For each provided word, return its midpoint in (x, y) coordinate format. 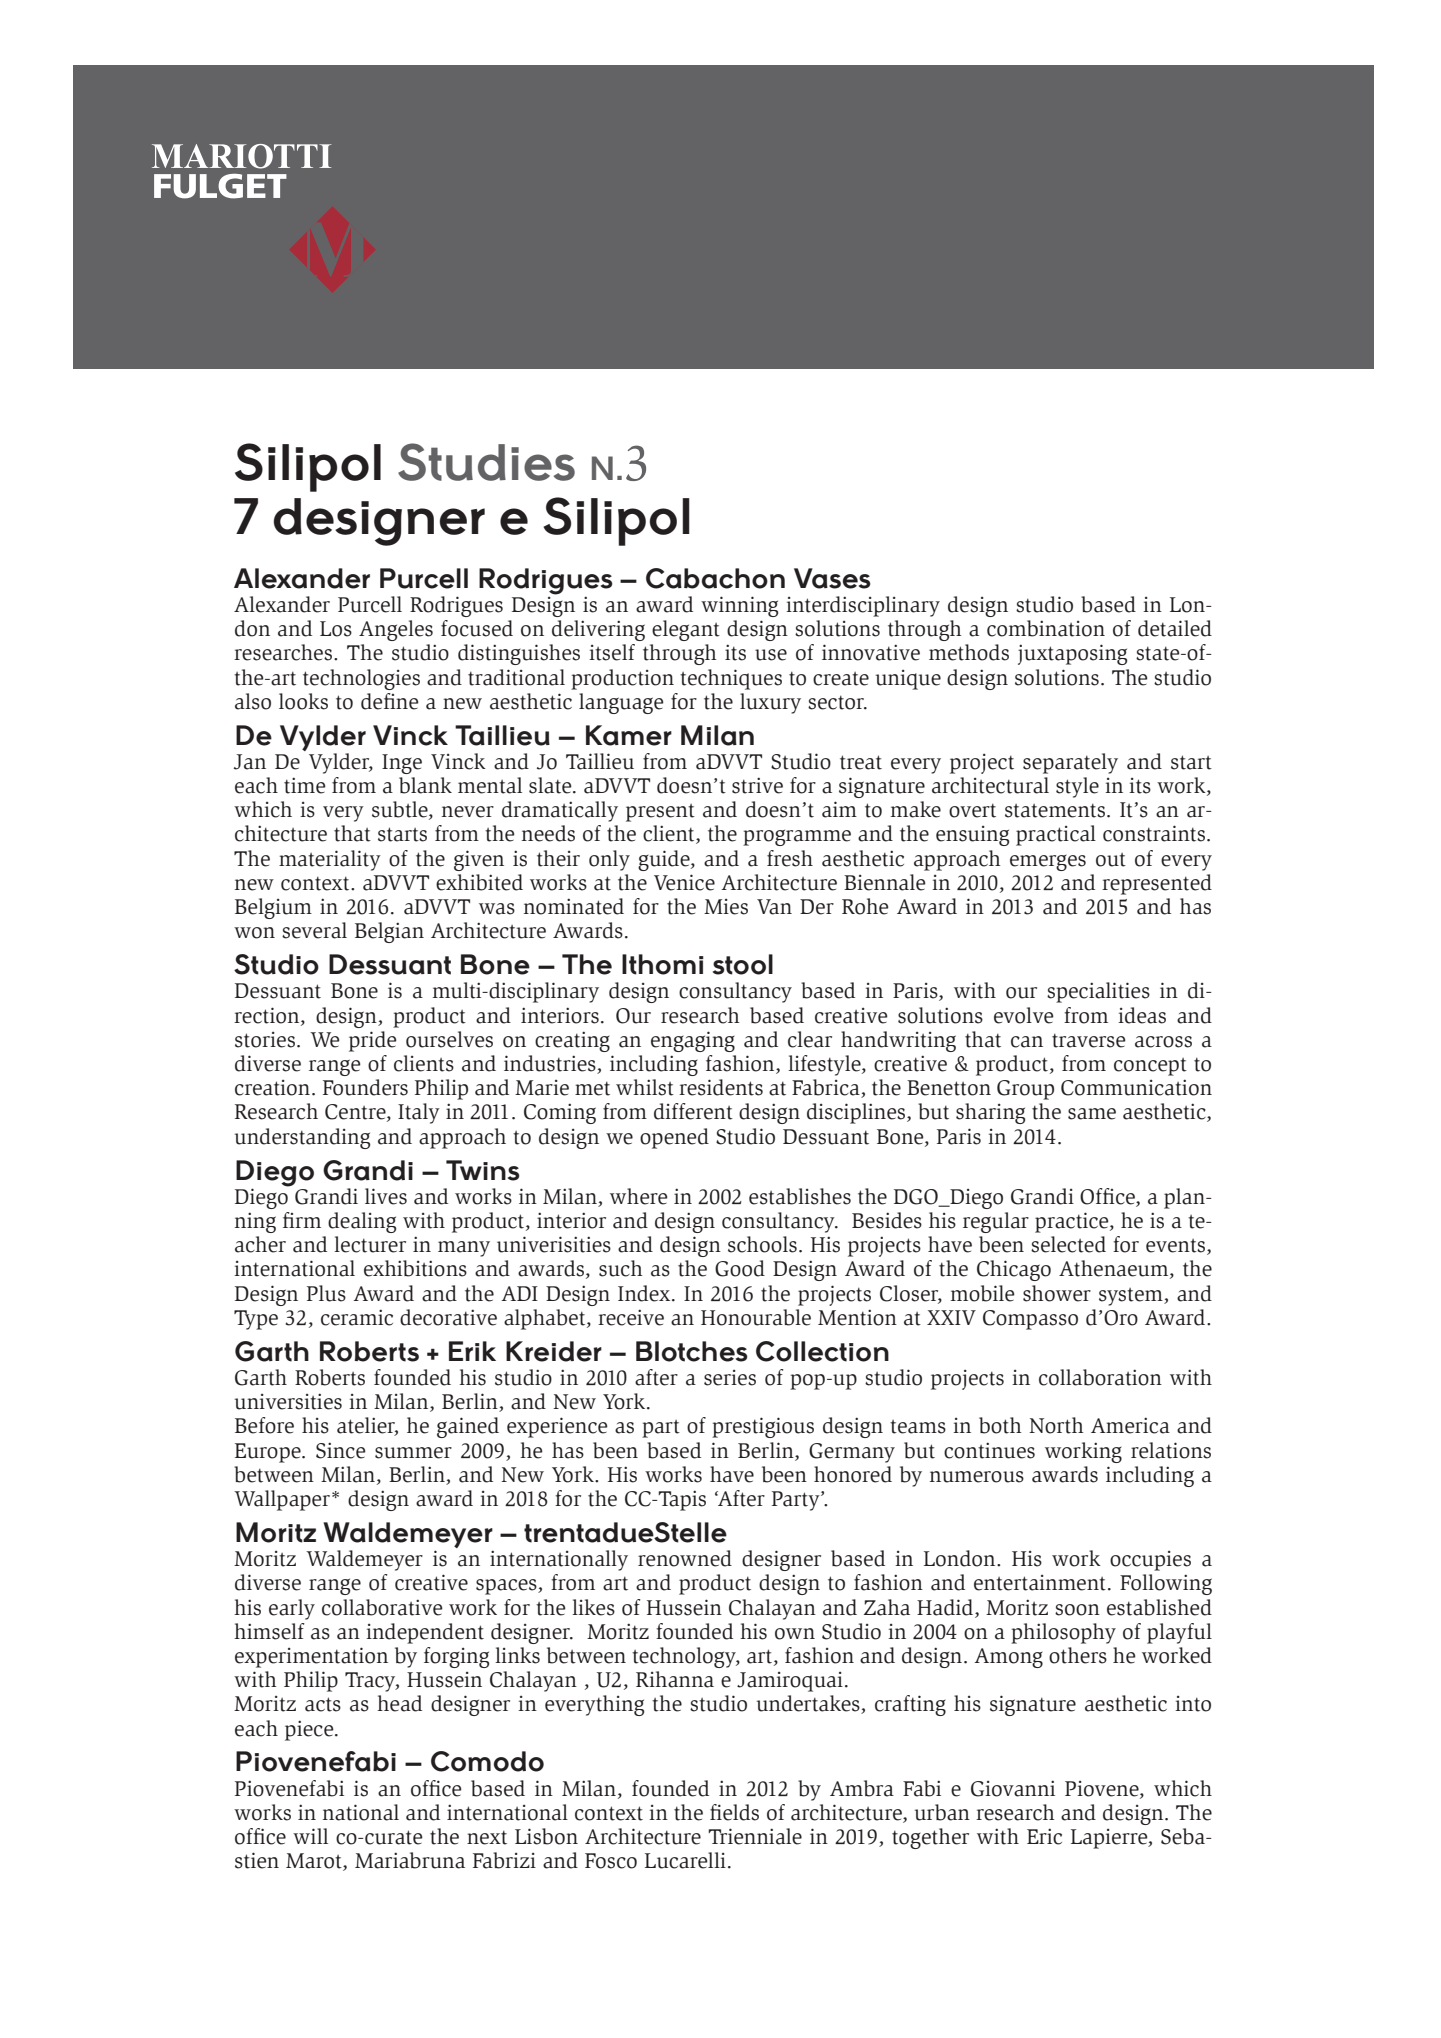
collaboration (1100, 1377)
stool (743, 964)
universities (288, 1401)
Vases (832, 578)
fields (734, 1812)
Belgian (389, 932)
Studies (486, 462)
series (730, 1378)
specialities (1098, 992)
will (310, 1836)
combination (1046, 628)
